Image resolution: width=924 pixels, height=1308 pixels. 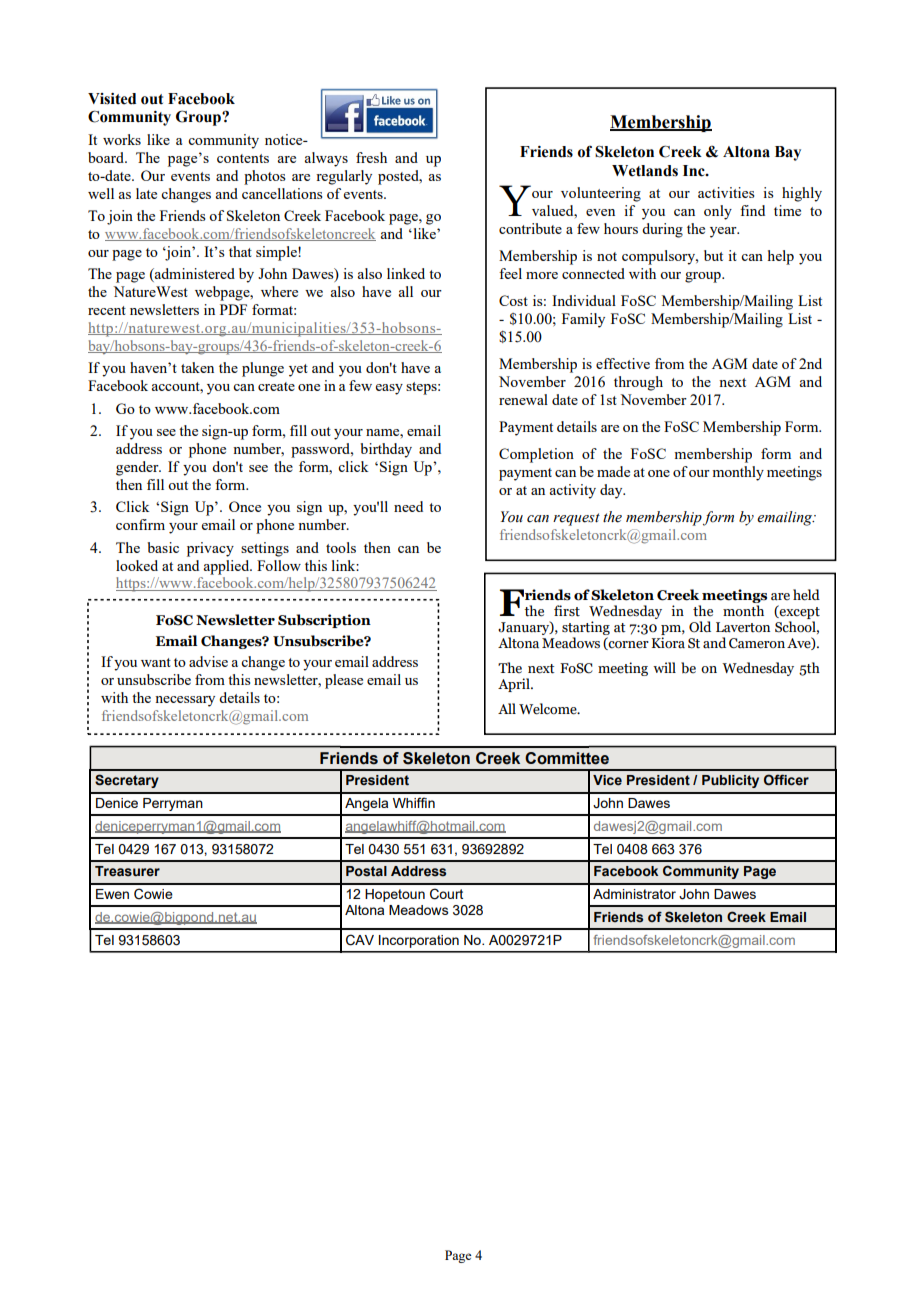 What do you see at coordinates (623, 363) in the page?
I see `effective` at bounding box center [623, 363].
